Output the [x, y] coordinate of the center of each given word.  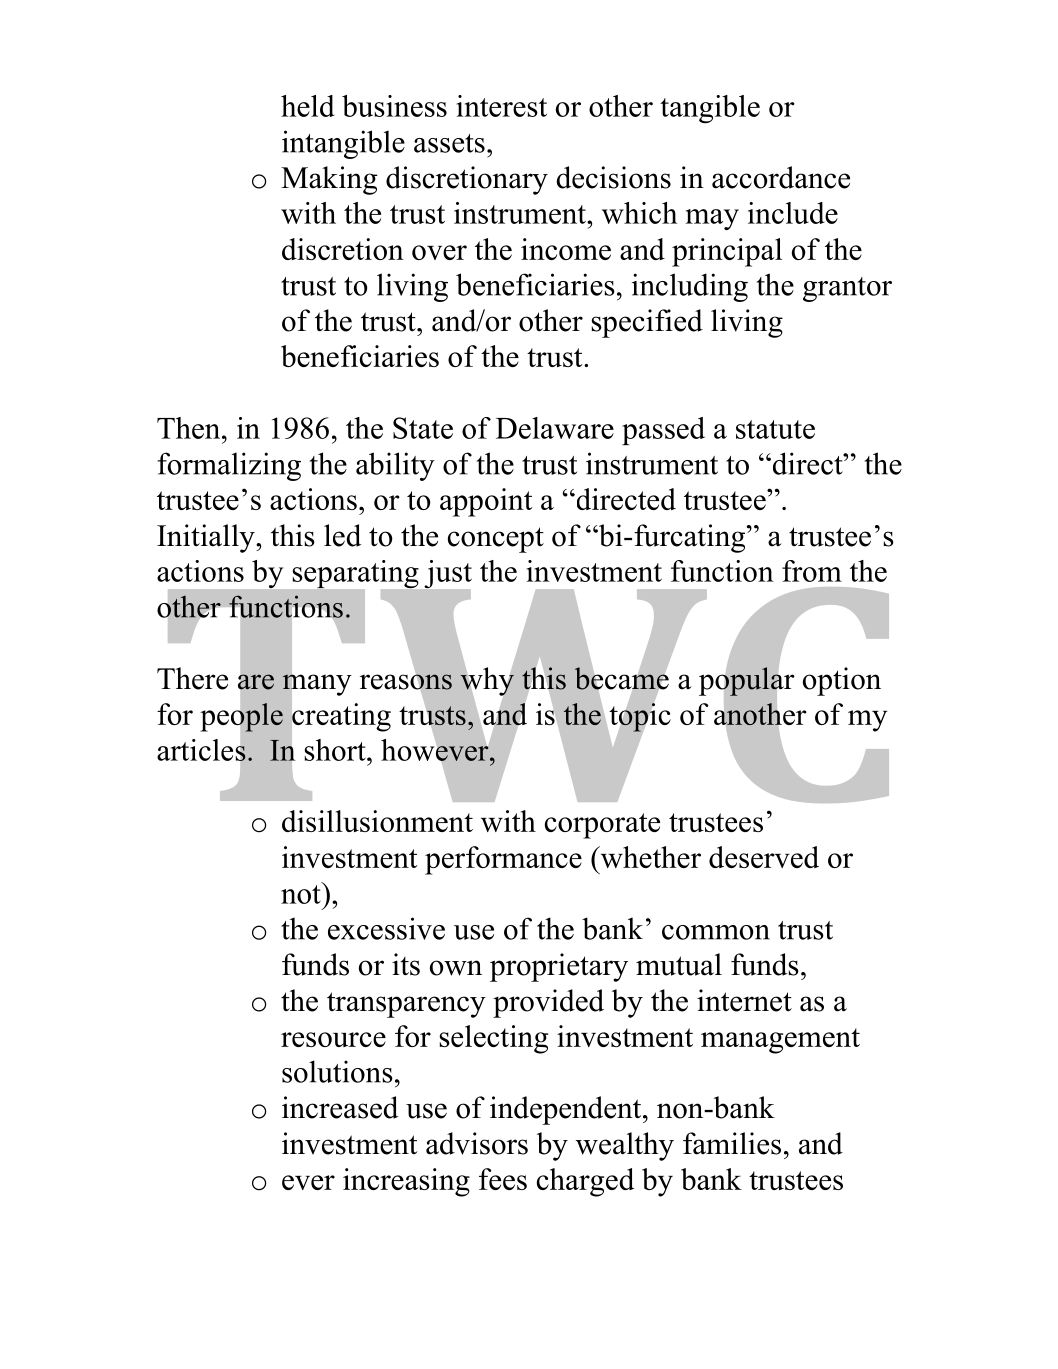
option [842, 681]
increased [340, 1107]
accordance [781, 177]
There [192, 678]
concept [496, 540]
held [308, 106]
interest [502, 106]
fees [503, 1179]
